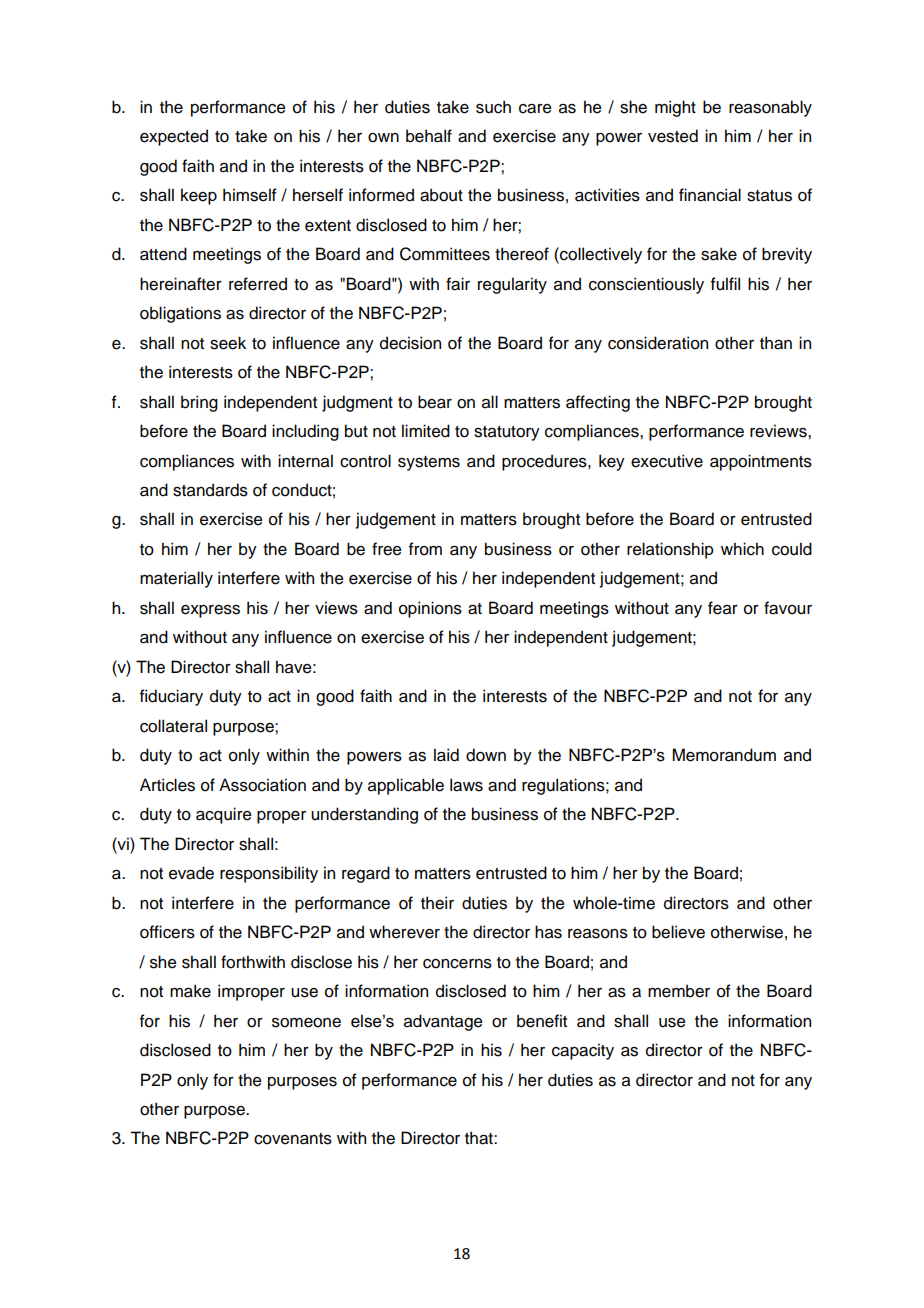  I want to click on expected, so click(174, 137).
